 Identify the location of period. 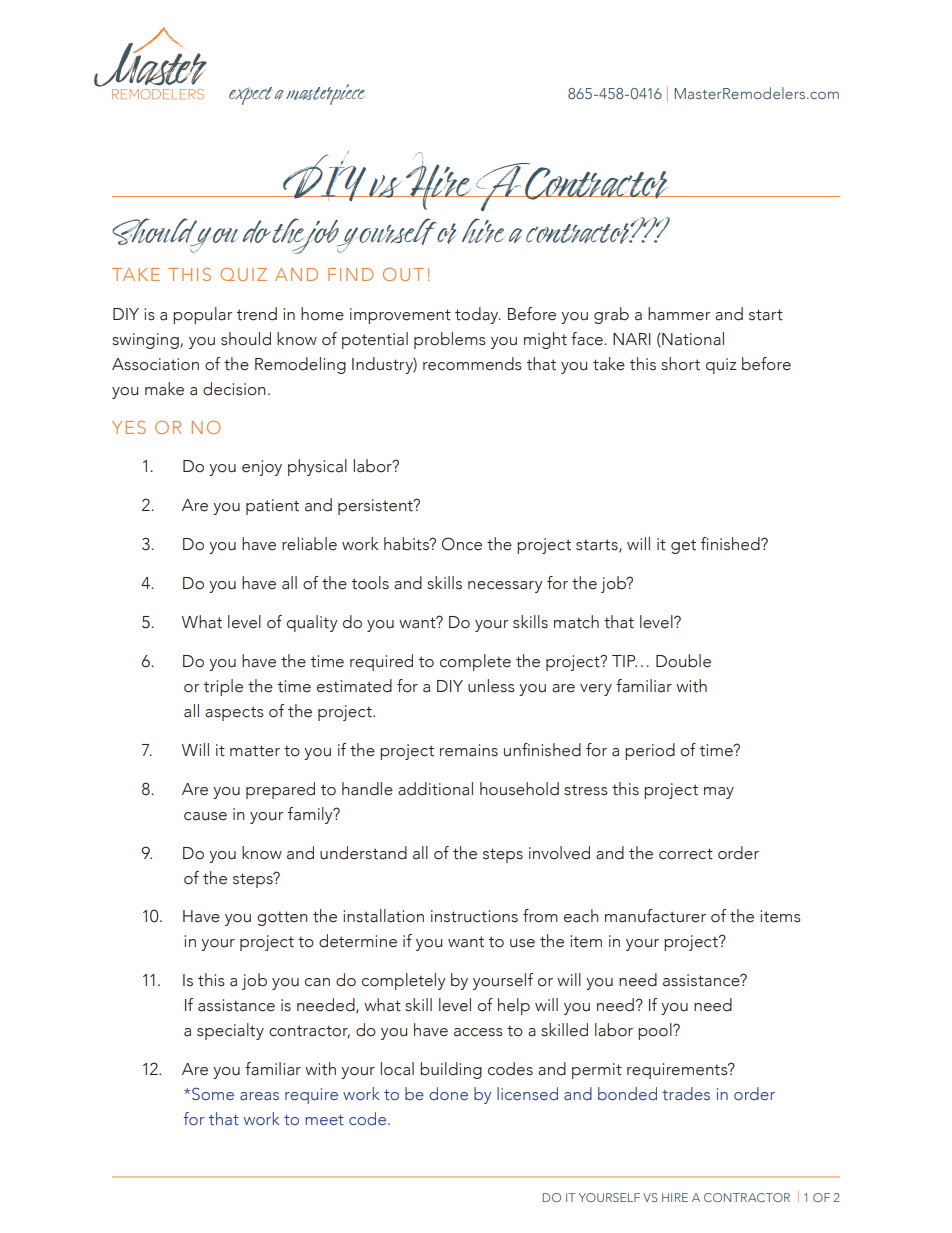
(650, 751).
